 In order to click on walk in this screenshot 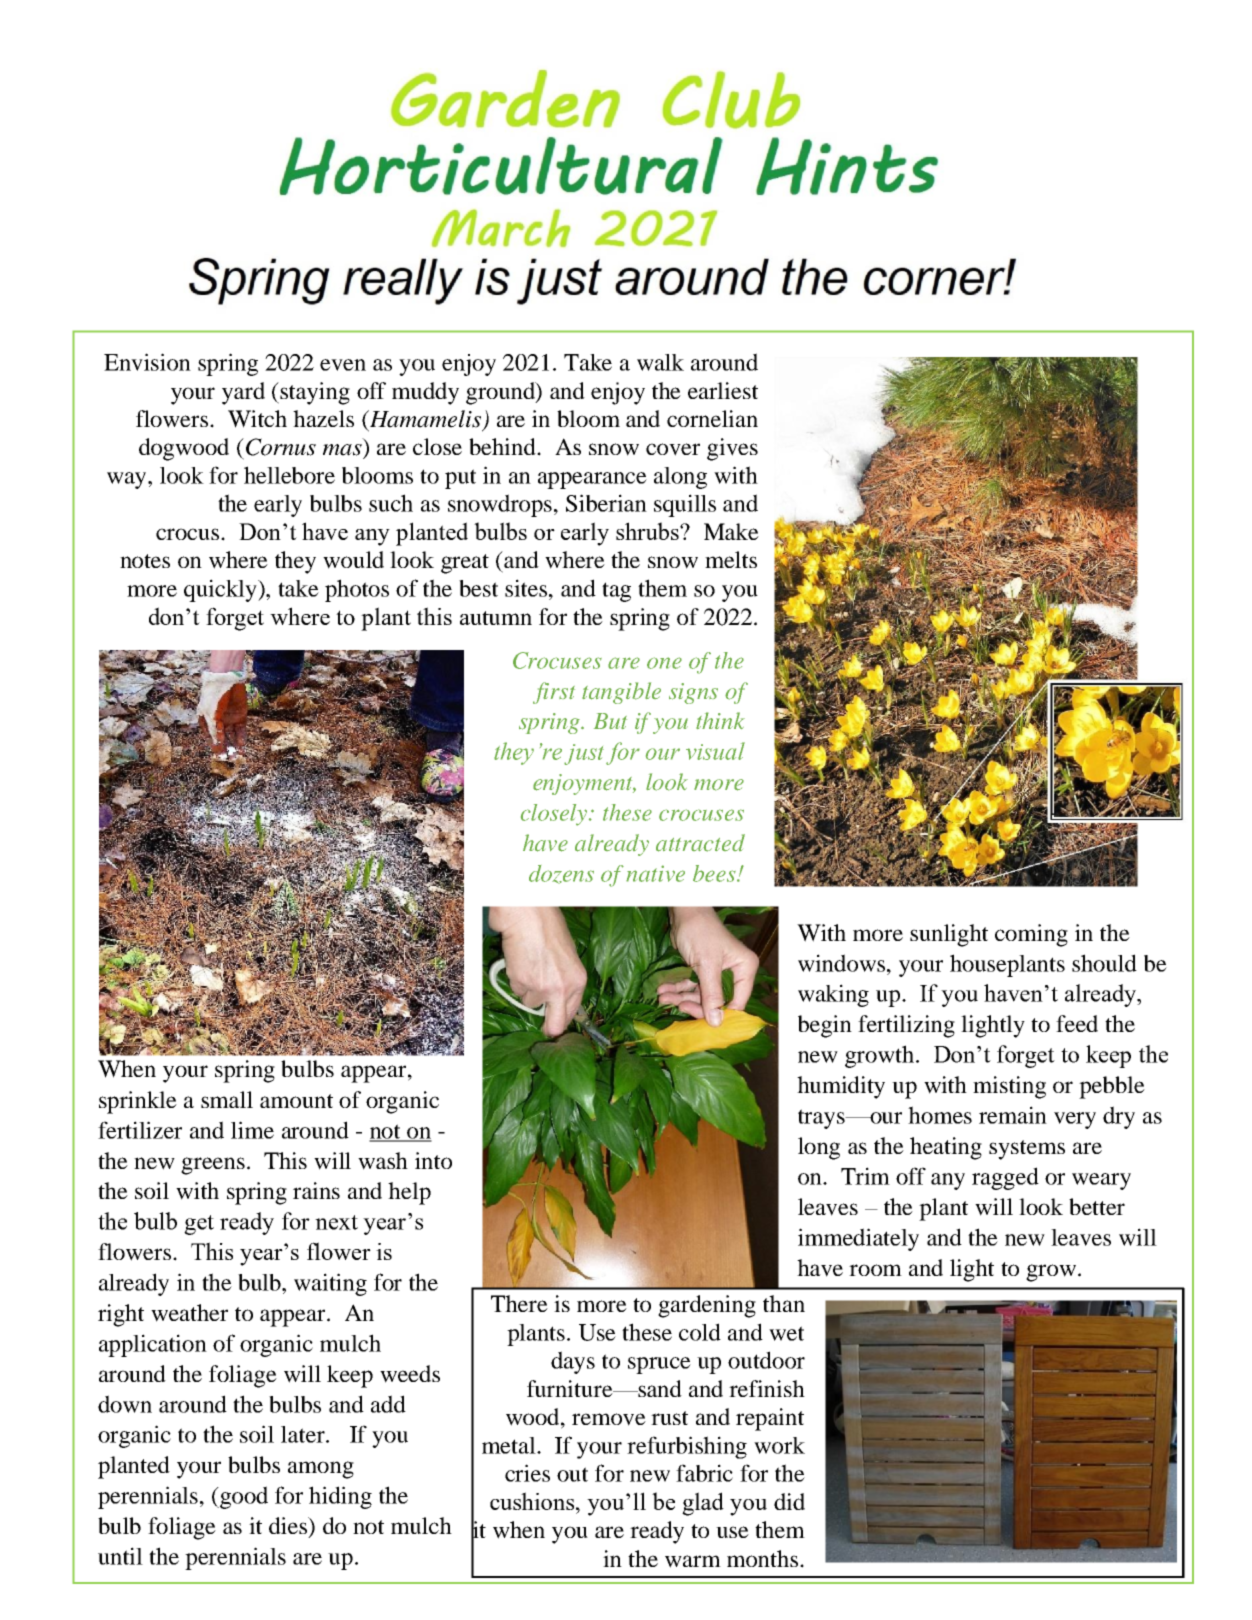, I will do `click(660, 362)`.
